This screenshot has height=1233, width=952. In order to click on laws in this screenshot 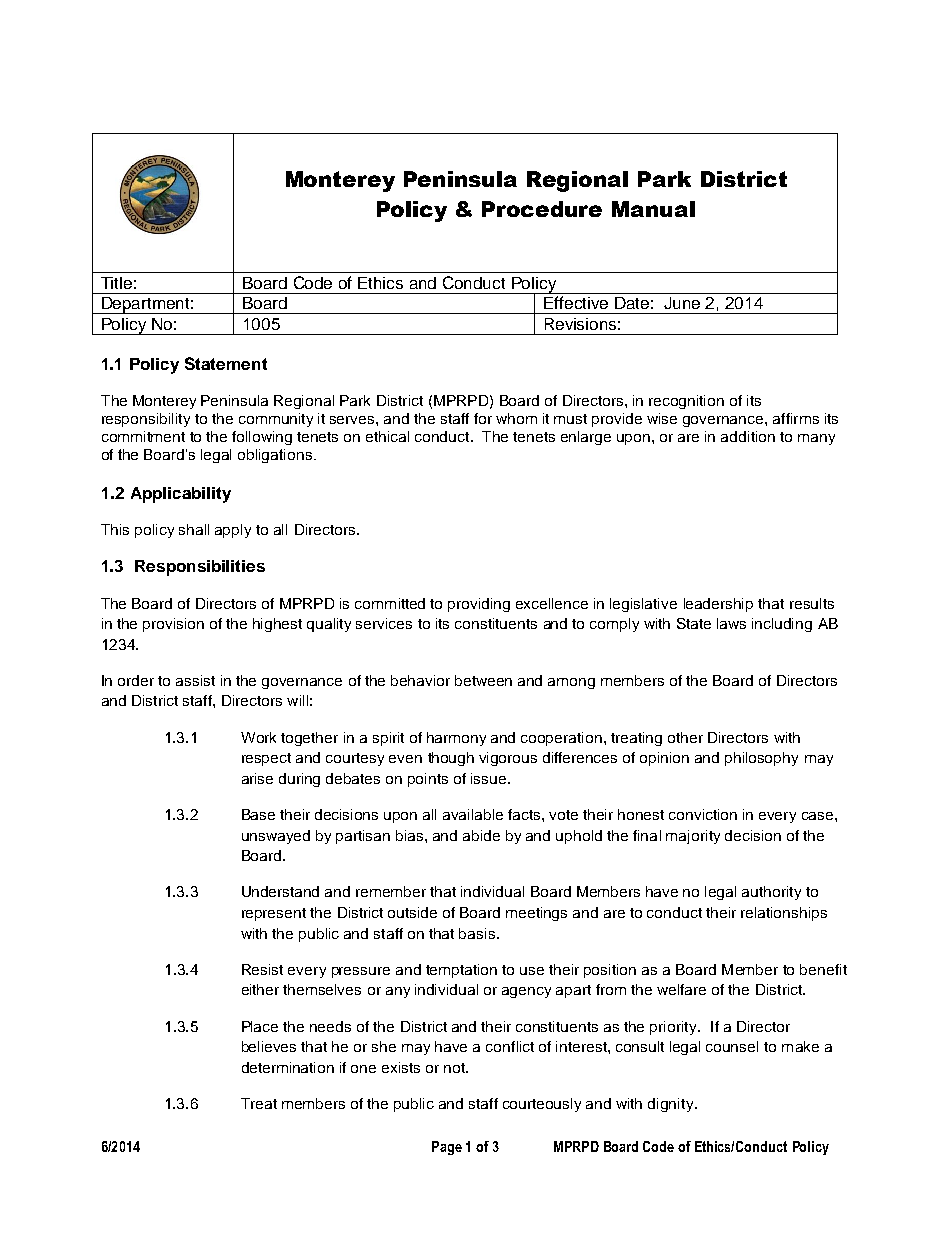, I will do `click(731, 623)`.
